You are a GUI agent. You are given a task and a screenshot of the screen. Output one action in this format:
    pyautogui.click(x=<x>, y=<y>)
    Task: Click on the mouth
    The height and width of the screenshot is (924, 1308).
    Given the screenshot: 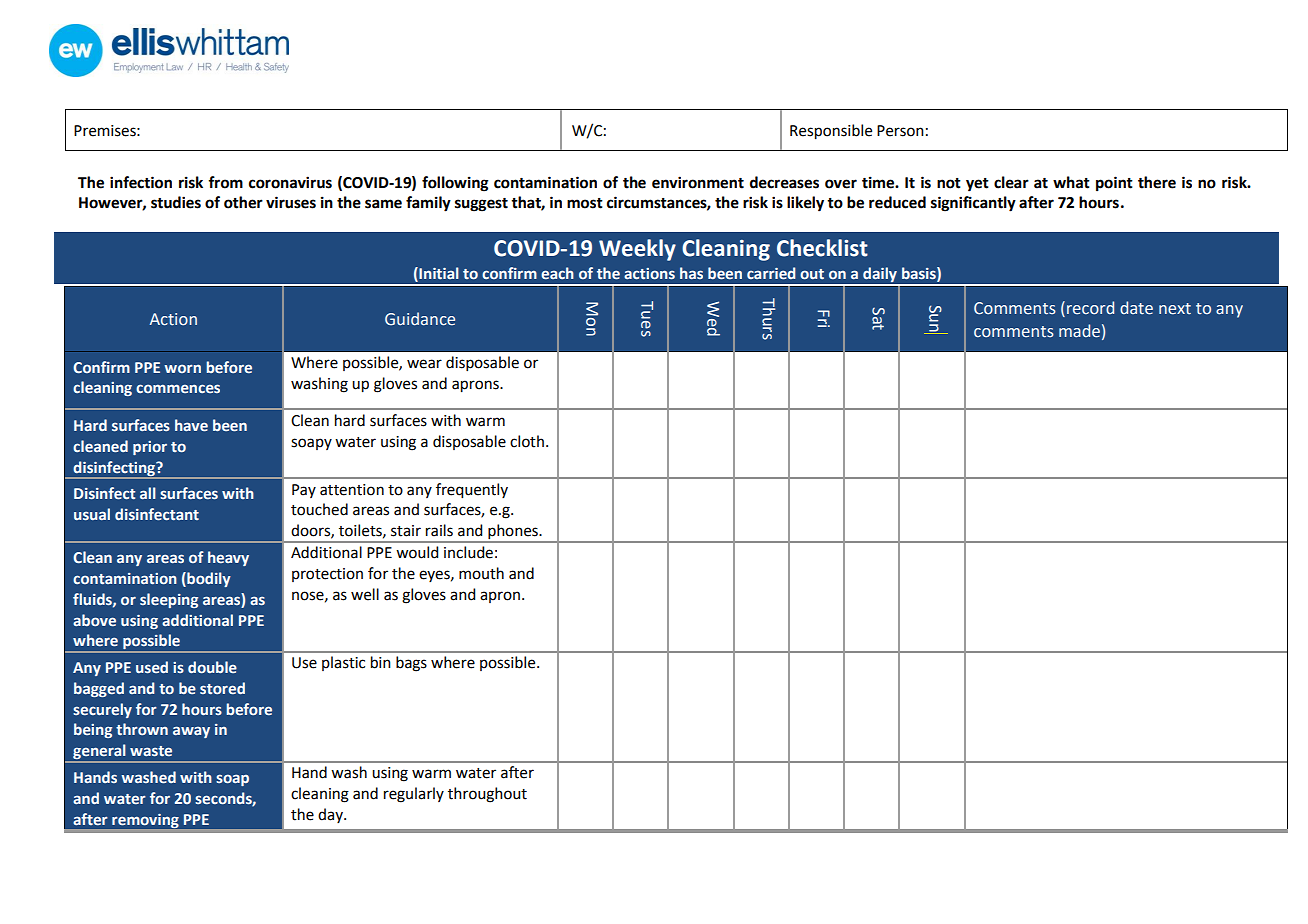 What is the action you would take?
    pyautogui.click(x=481, y=573)
